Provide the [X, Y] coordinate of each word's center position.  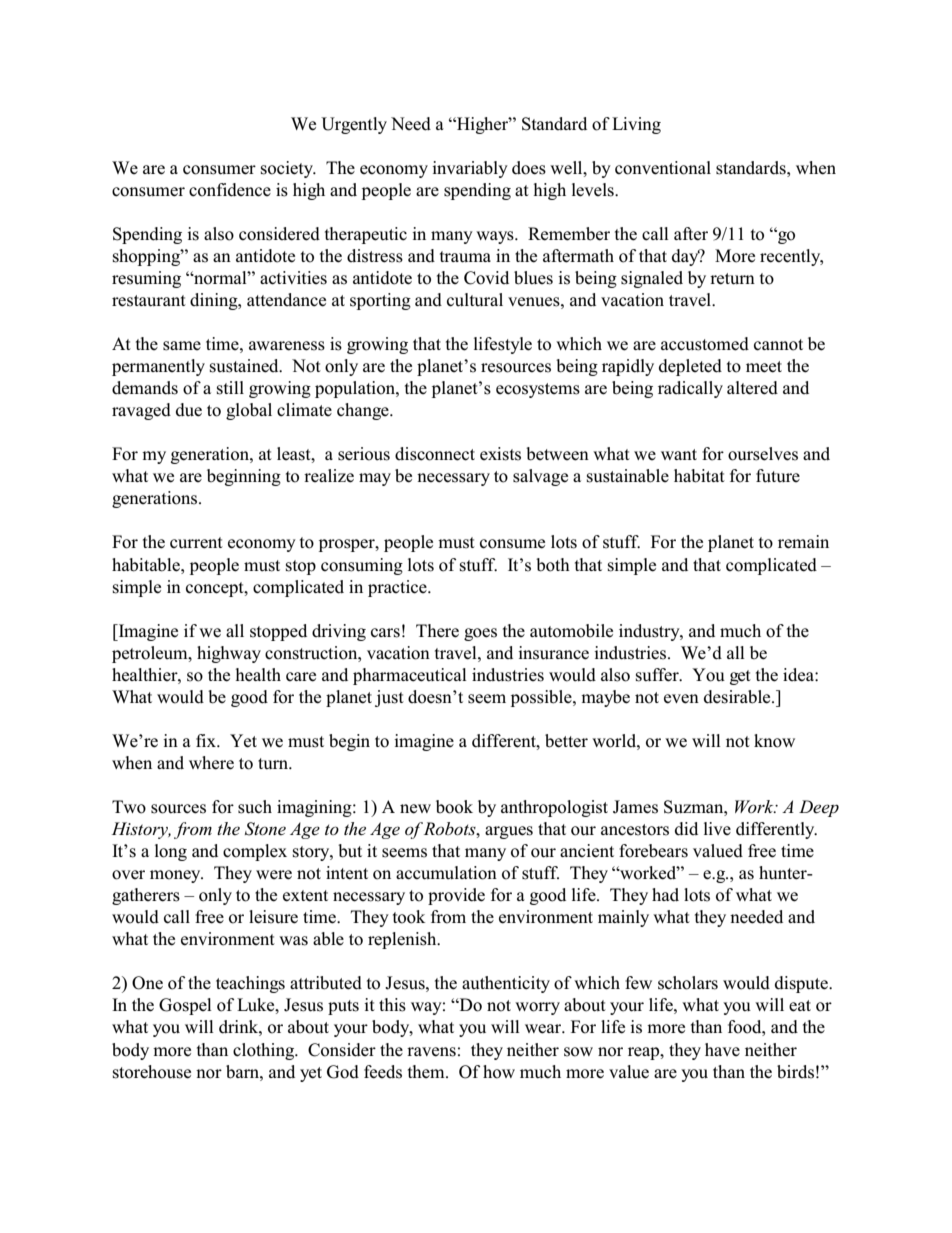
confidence [230, 190]
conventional [663, 168]
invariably [470, 169]
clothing [265, 1051]
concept [216, 589]
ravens [431, 1052]
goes [480, 634]
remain [803, 542]
